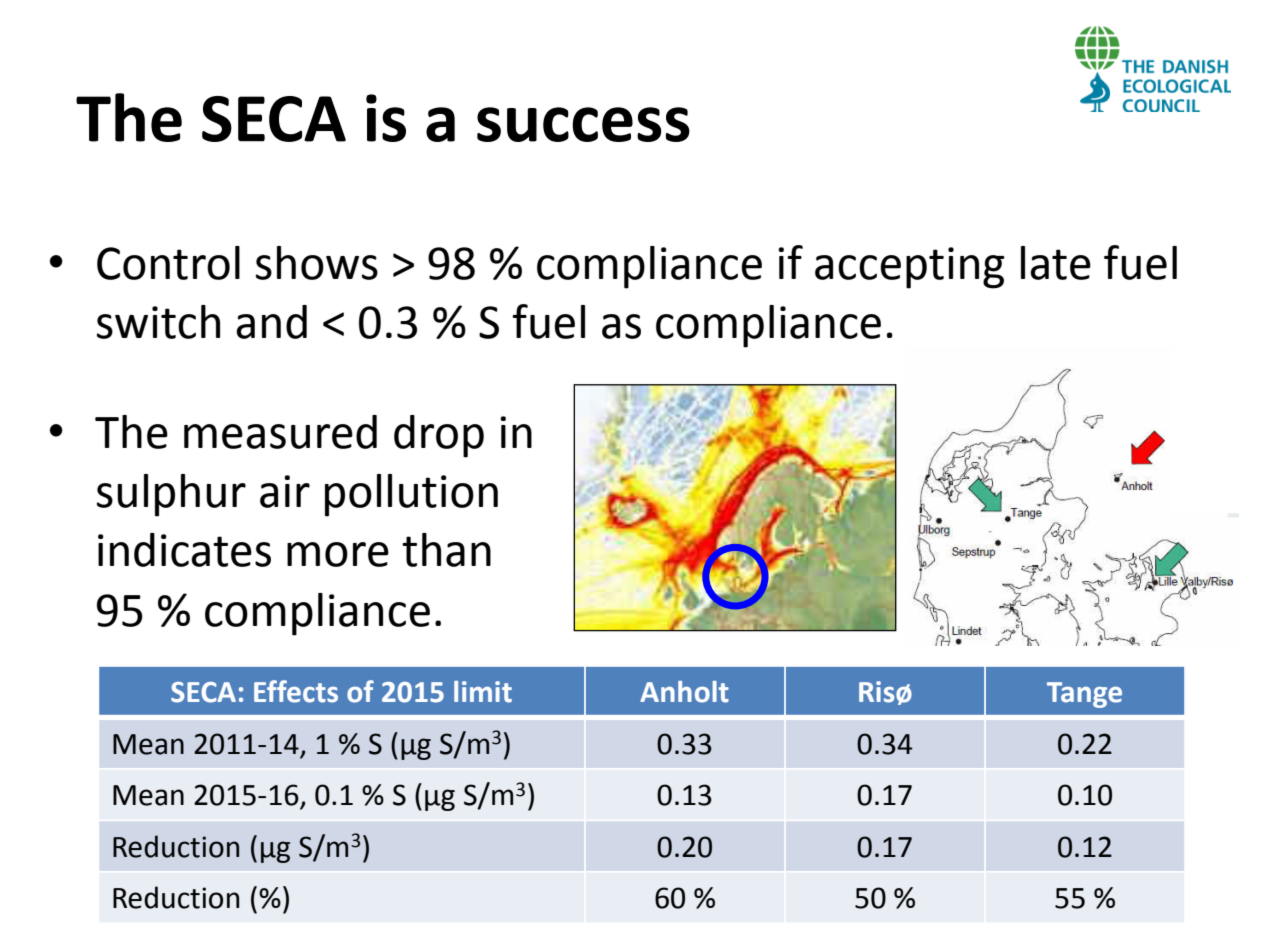  Describe the element at coordinates (1056, 263) in the page. I see `late` at that location.
